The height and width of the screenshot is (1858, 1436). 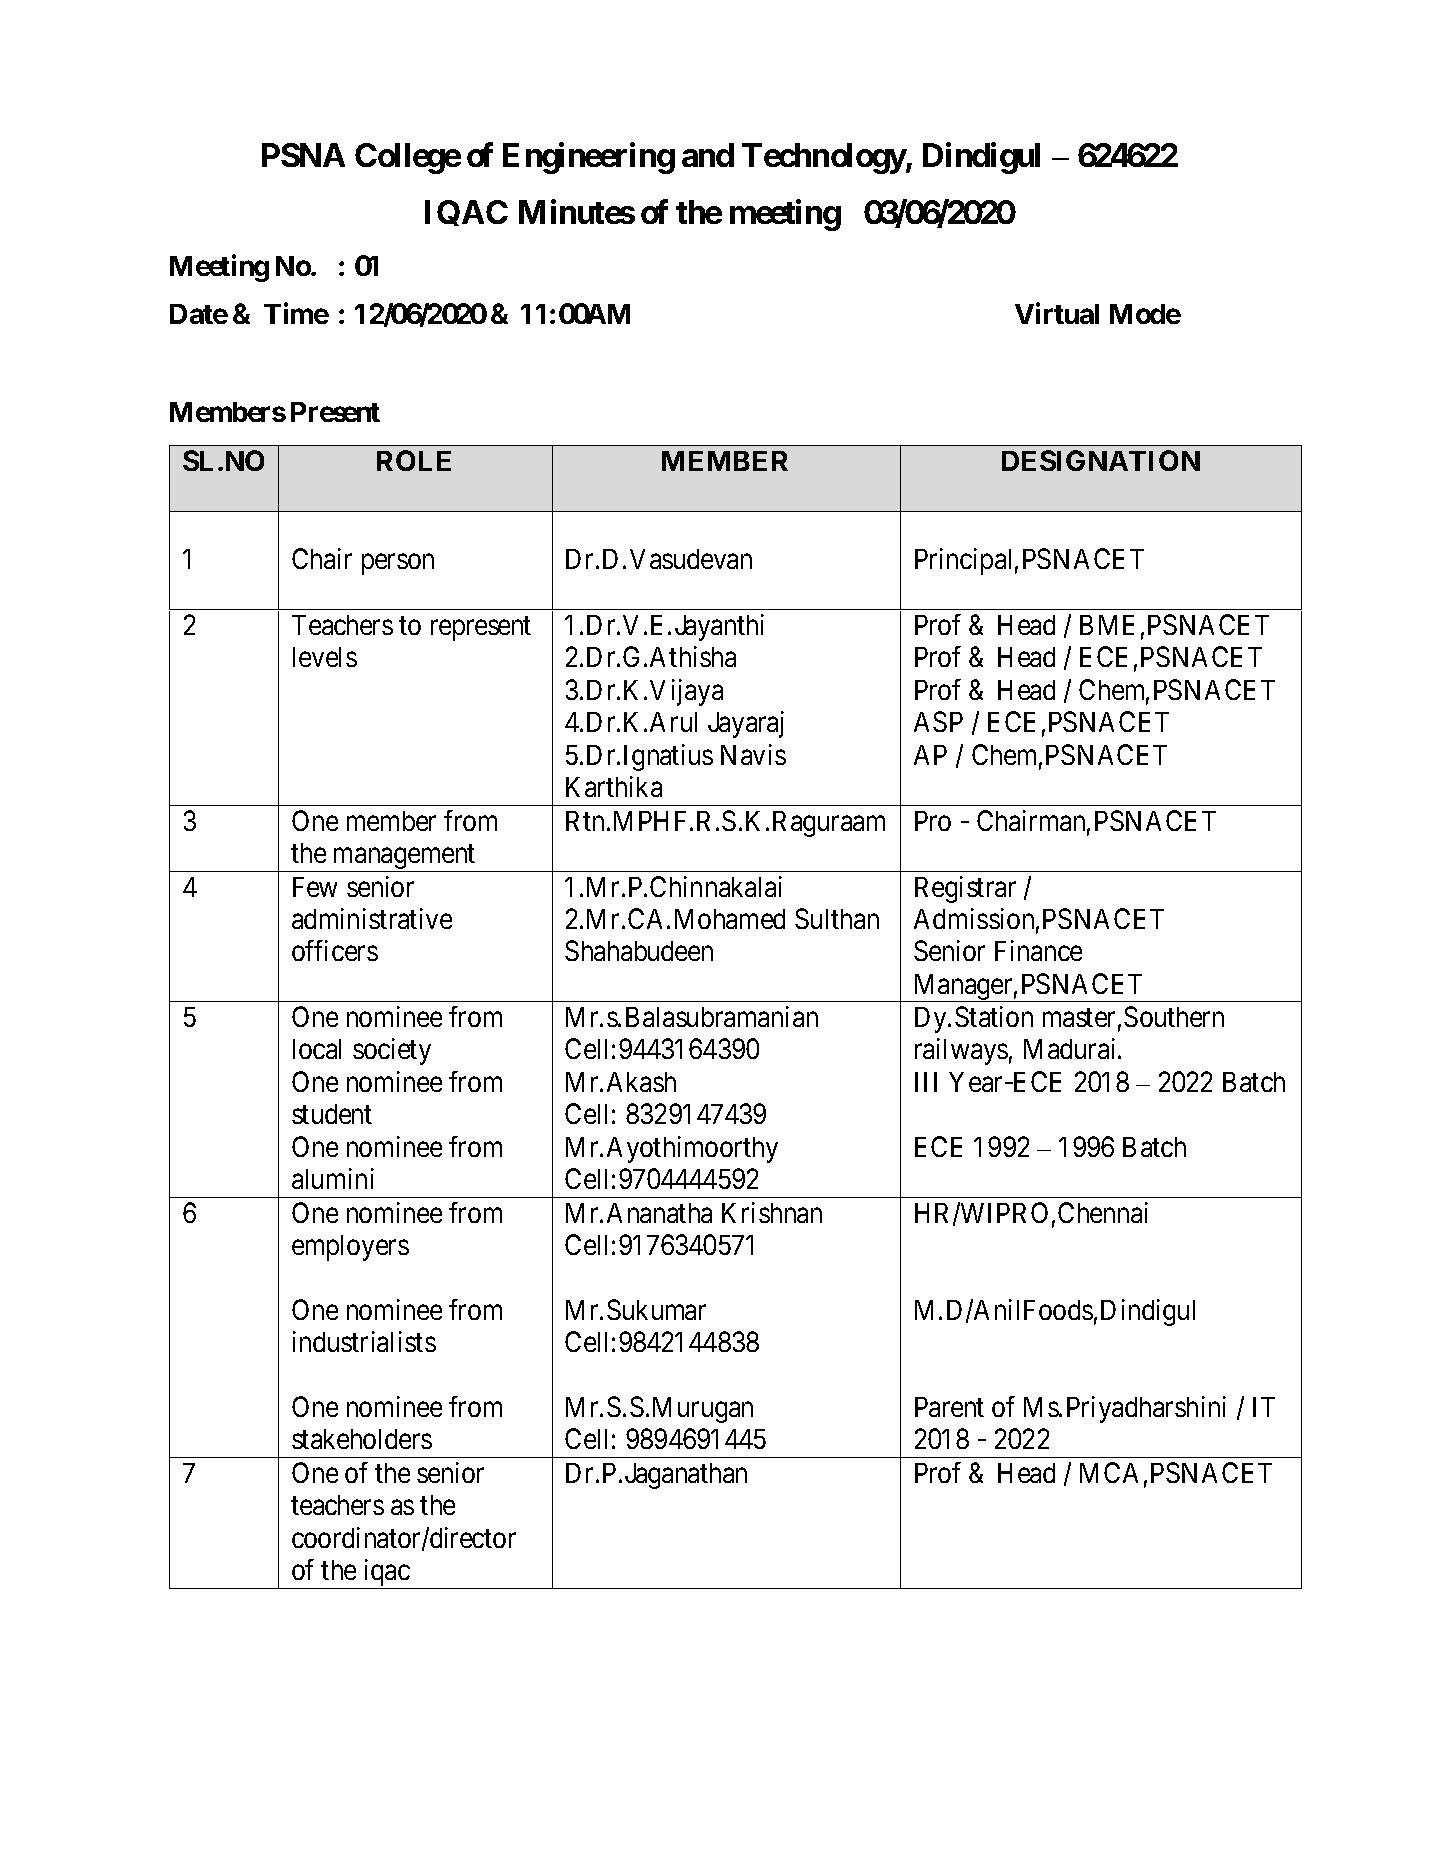 What do you see at coordinates (926, 1082) in the screenshot?
I see `III` at bounding box center [926, 1082].
